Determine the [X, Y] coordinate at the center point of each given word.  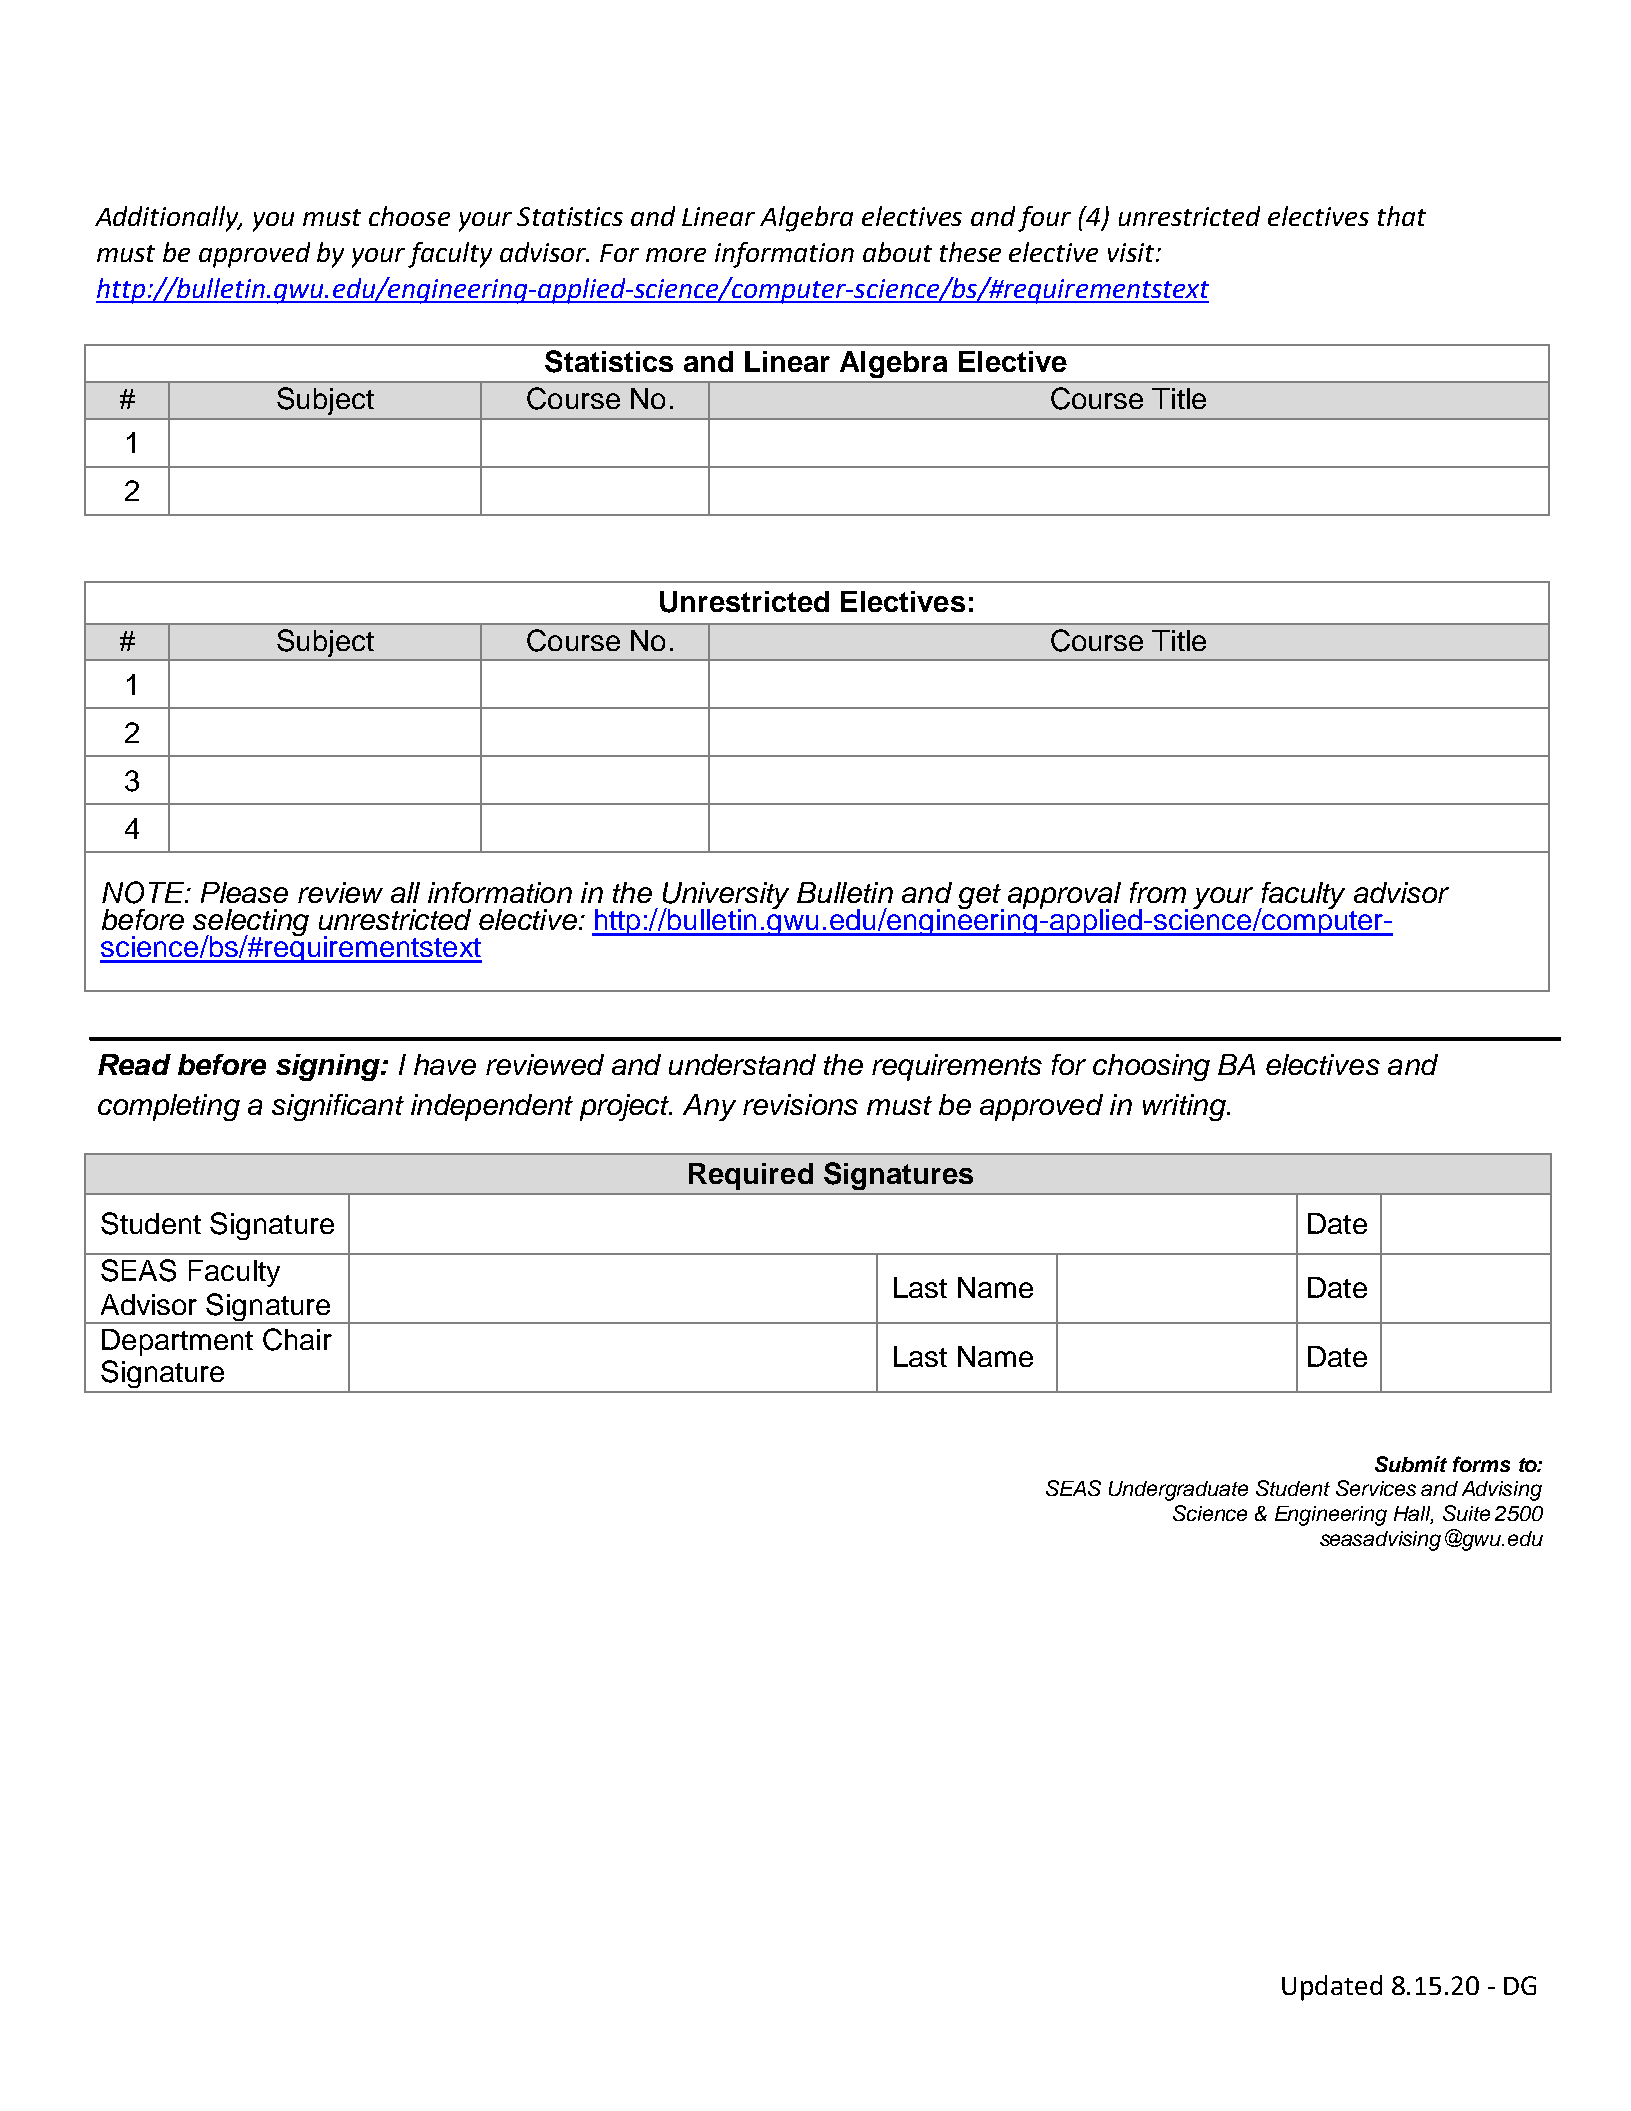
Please [244, 892]
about [897, 252]
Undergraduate [1178, 1491]
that [1402, 216]
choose [409, 216]
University [726, 896]
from [1158, 892]
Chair [297, 1339]
